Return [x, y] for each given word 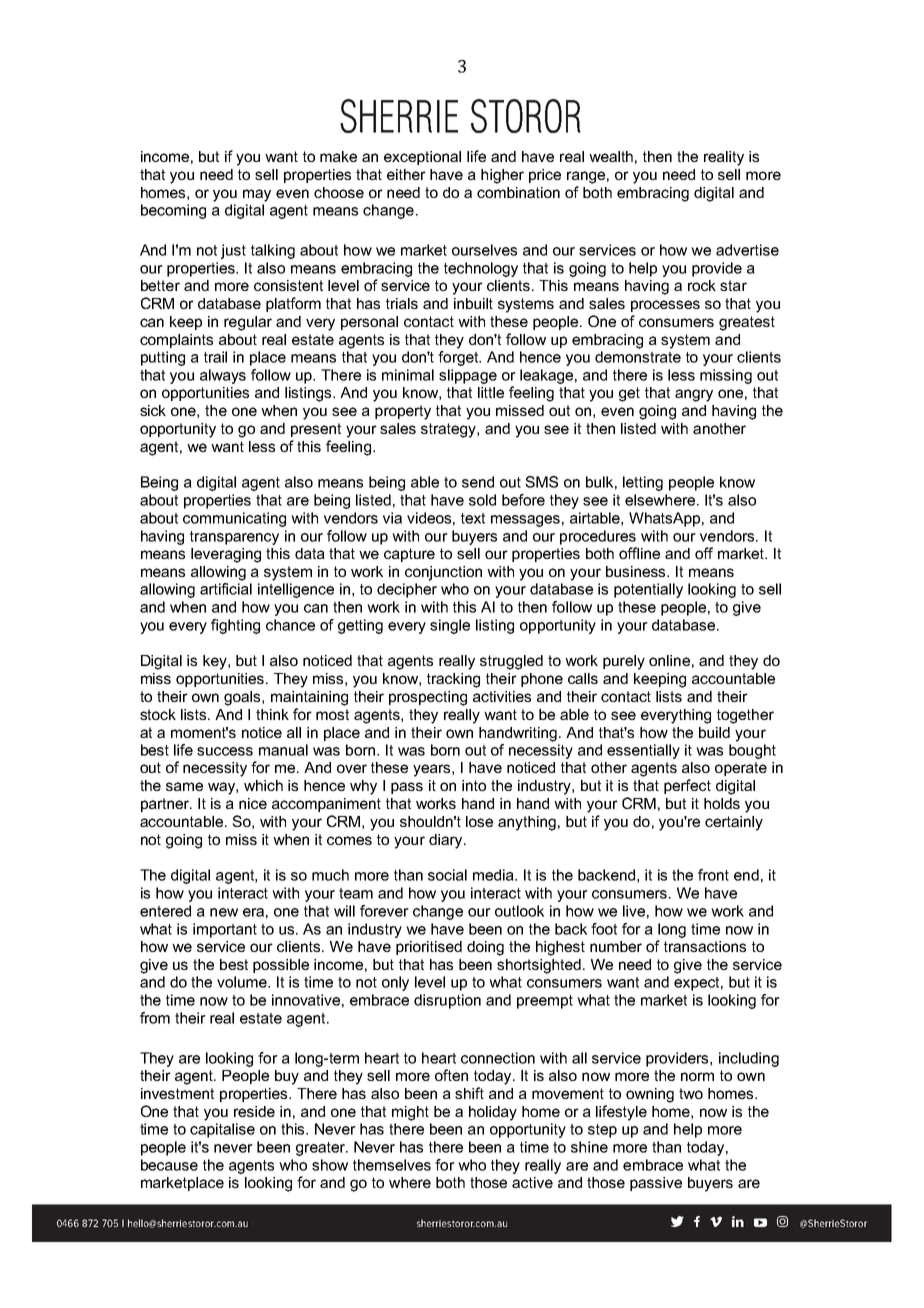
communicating [234, 519]
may [257, 195]
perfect [687, 786]
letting [643, 483]
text [473, 518]
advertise [747, 250]
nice [253, 803]
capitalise [222, 1130]
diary [447, 841]
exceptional [422, 158]
